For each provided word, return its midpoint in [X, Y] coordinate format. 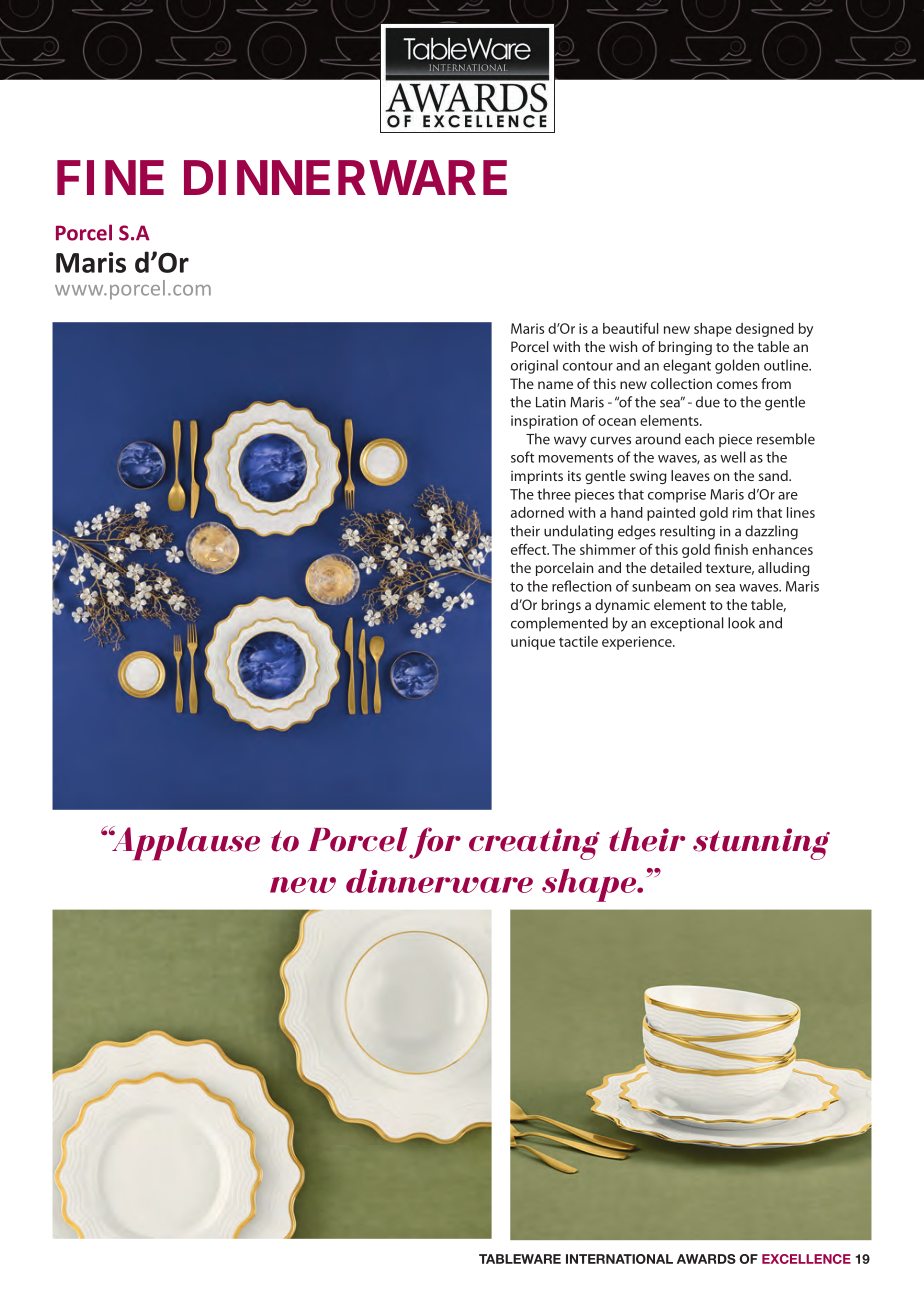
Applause [184, 843]
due [708, 402]
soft [522, 457]
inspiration [544, 422]
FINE [110, 177]
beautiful [630, 328]
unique [533, 643]
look [741, 623]
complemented [559, 624]
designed [765, 330]
